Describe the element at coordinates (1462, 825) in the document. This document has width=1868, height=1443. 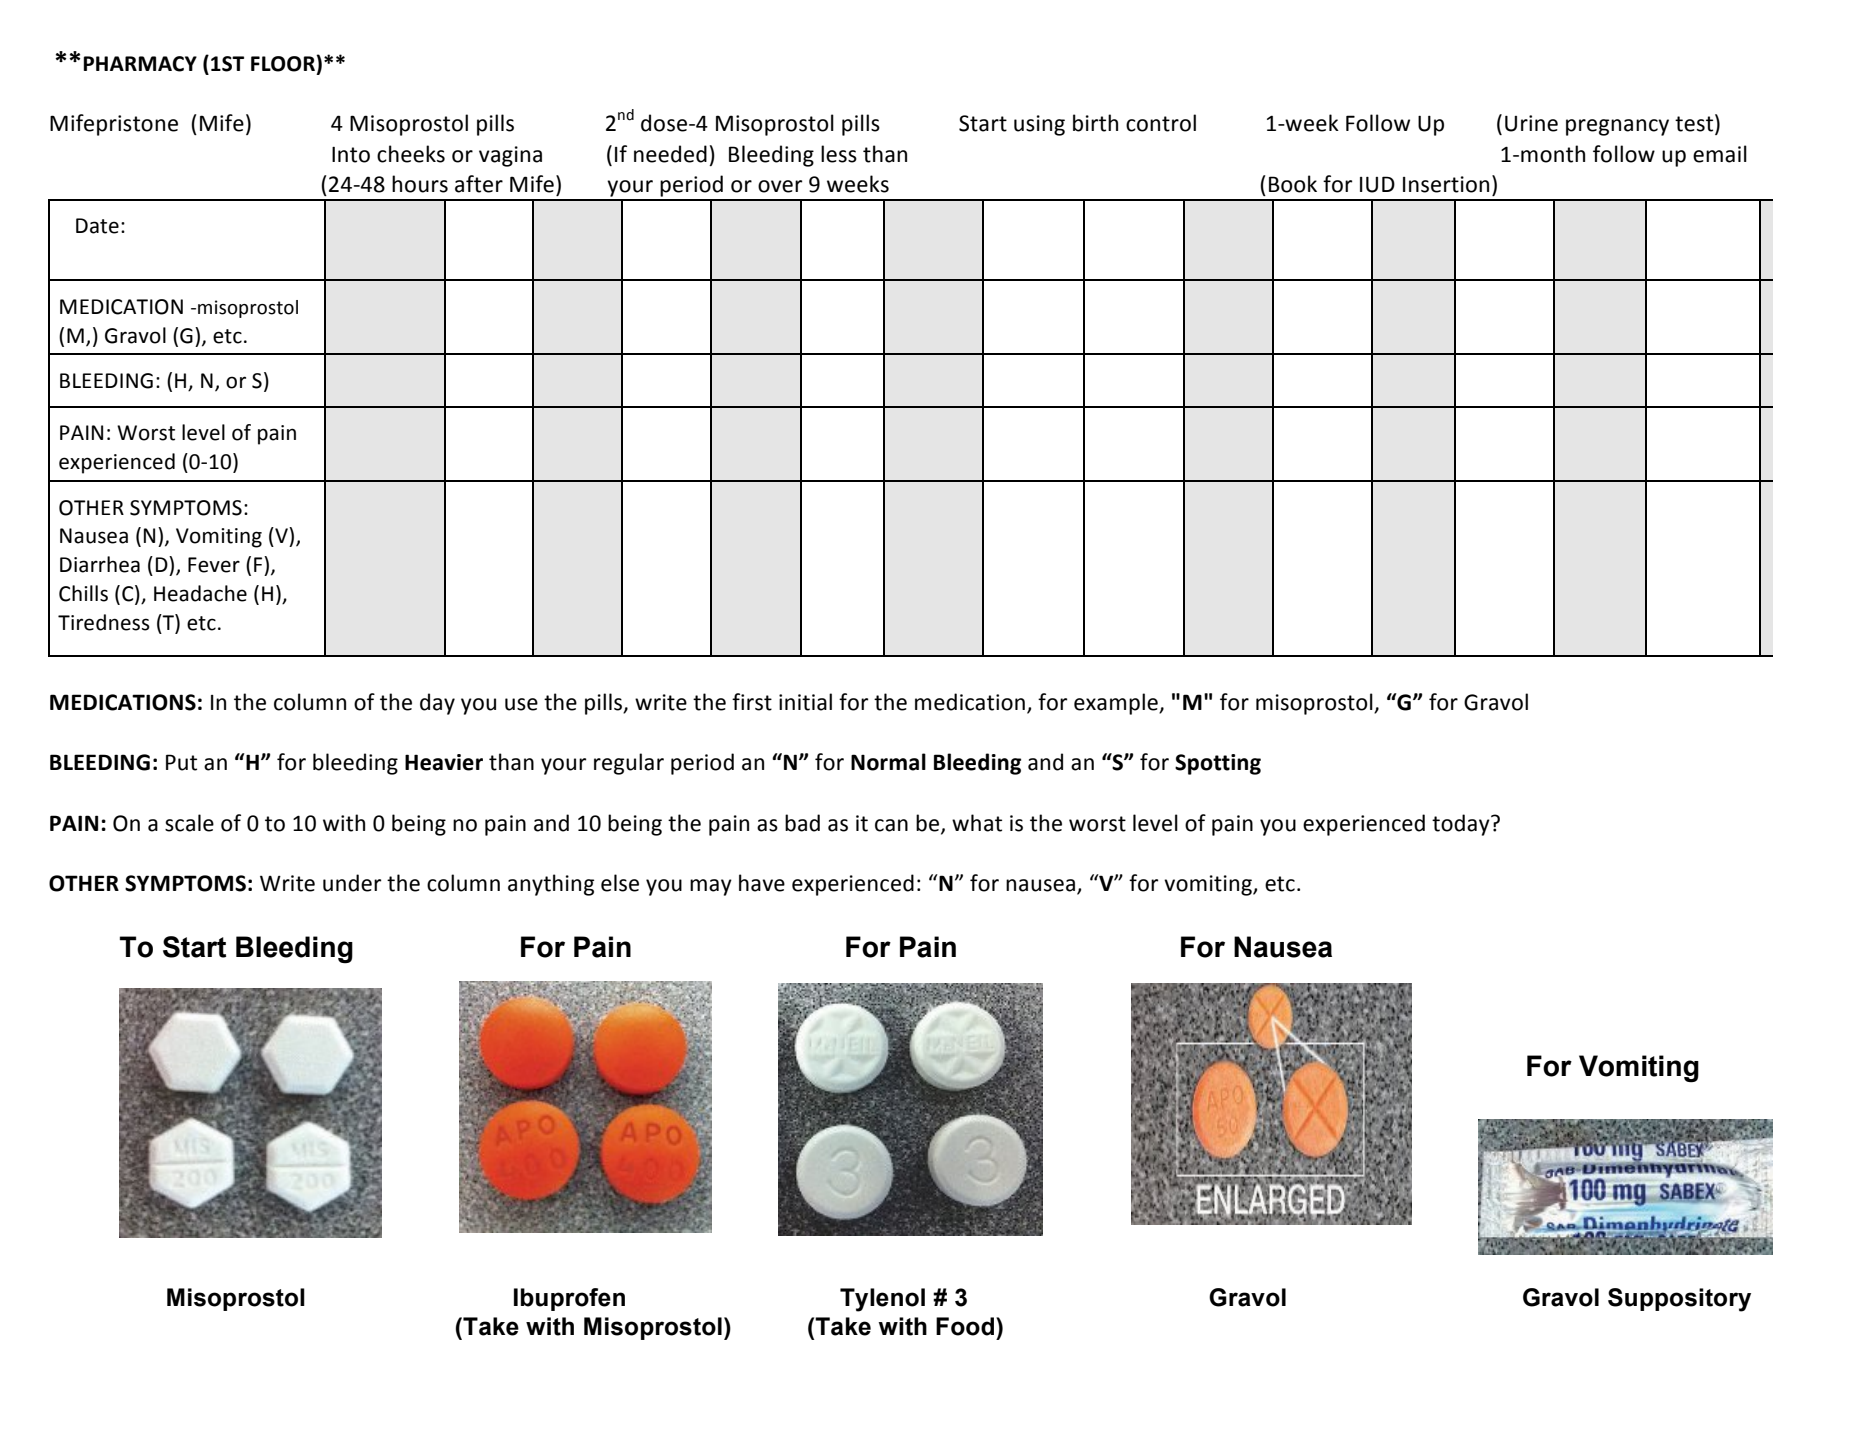
I see `today` at that location.
